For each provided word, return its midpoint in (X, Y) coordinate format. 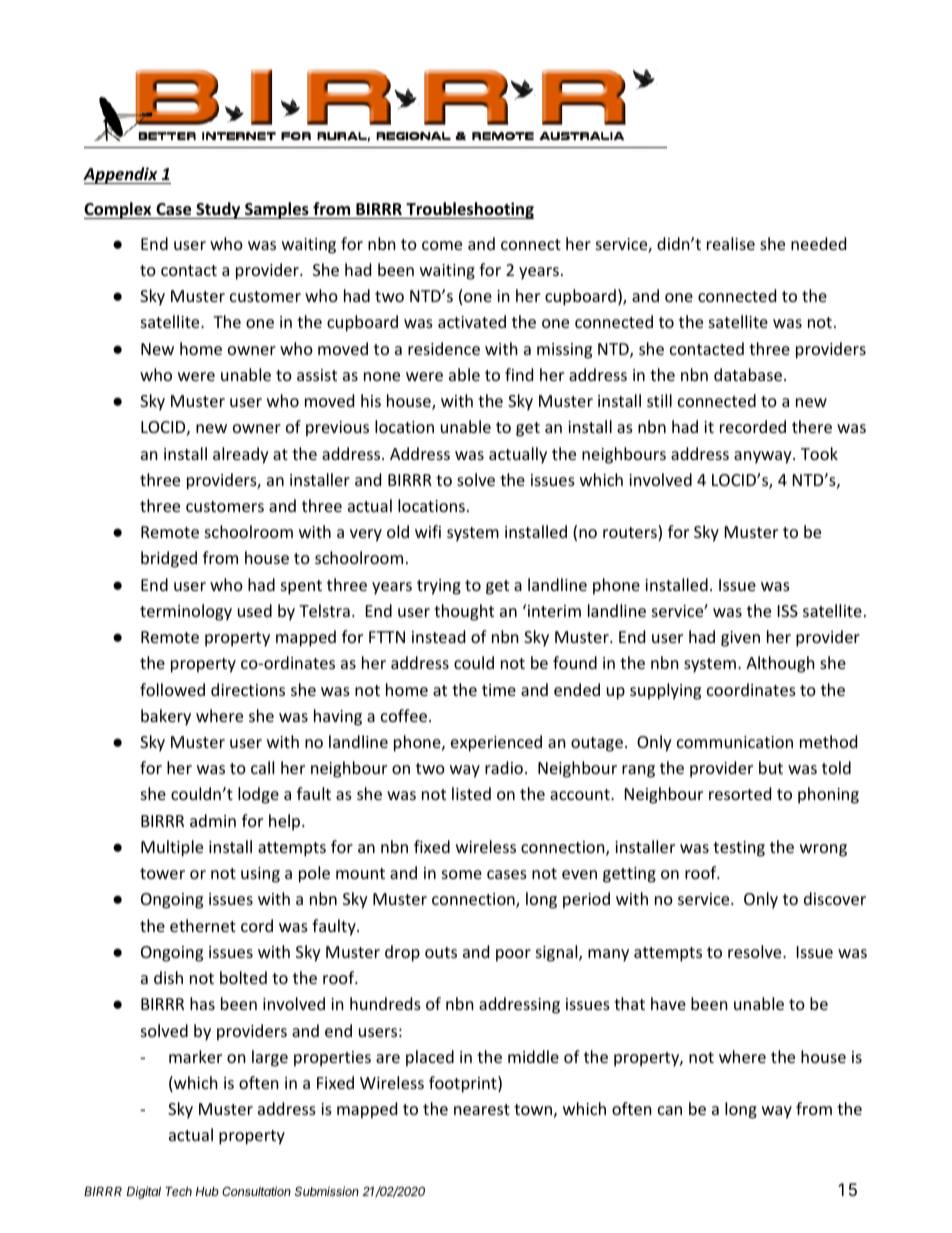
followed (172, 689)
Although (780, 664)
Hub (207, 1191)
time (499, 690)
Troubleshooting (469, 210)
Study (218, 210)
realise (731, 243)
